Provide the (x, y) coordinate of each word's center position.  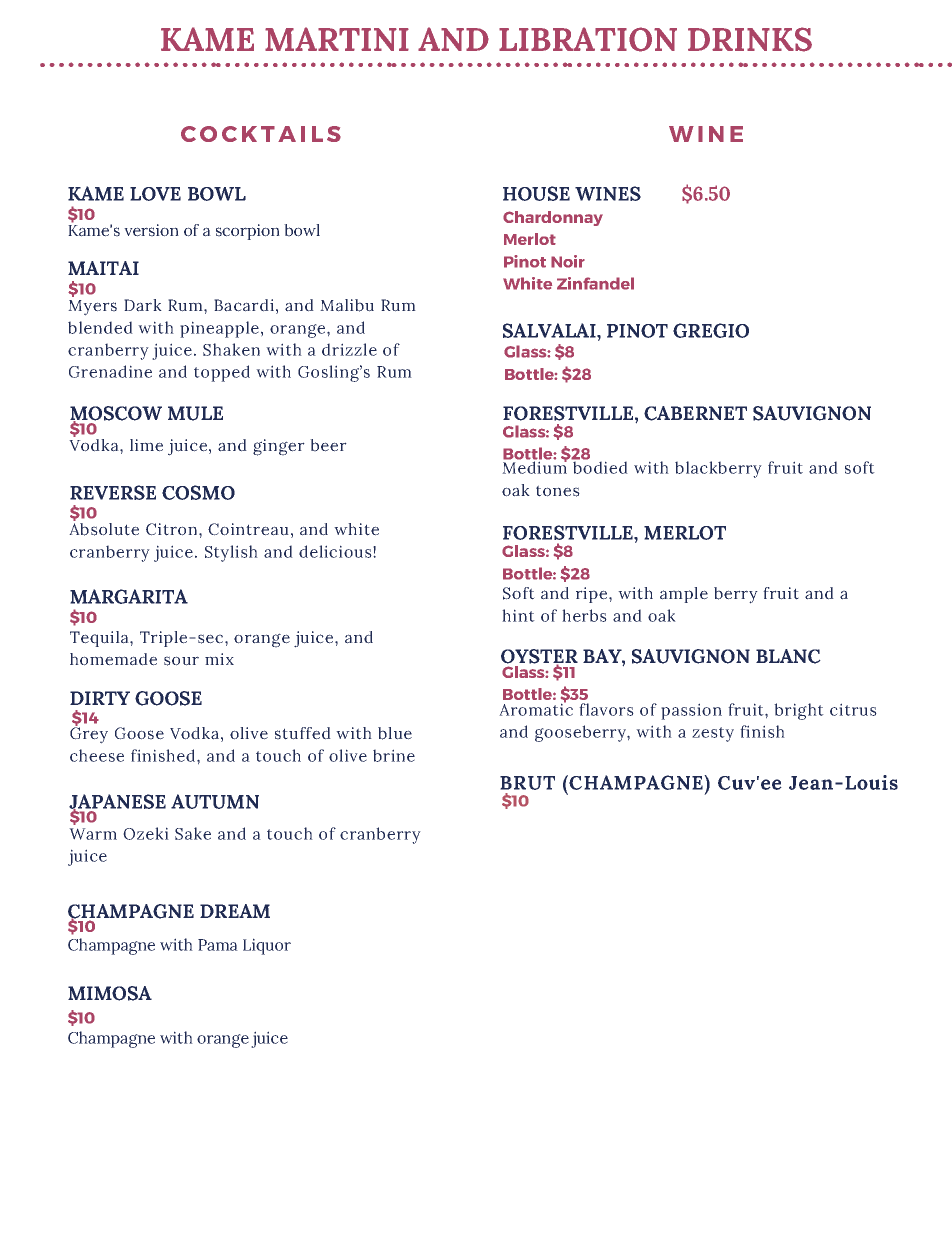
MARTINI (337, 39)
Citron (173, 529)
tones (558, 491)
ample (684, 595)
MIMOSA (110, 993)
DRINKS (750, 39)
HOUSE (536, 193)
